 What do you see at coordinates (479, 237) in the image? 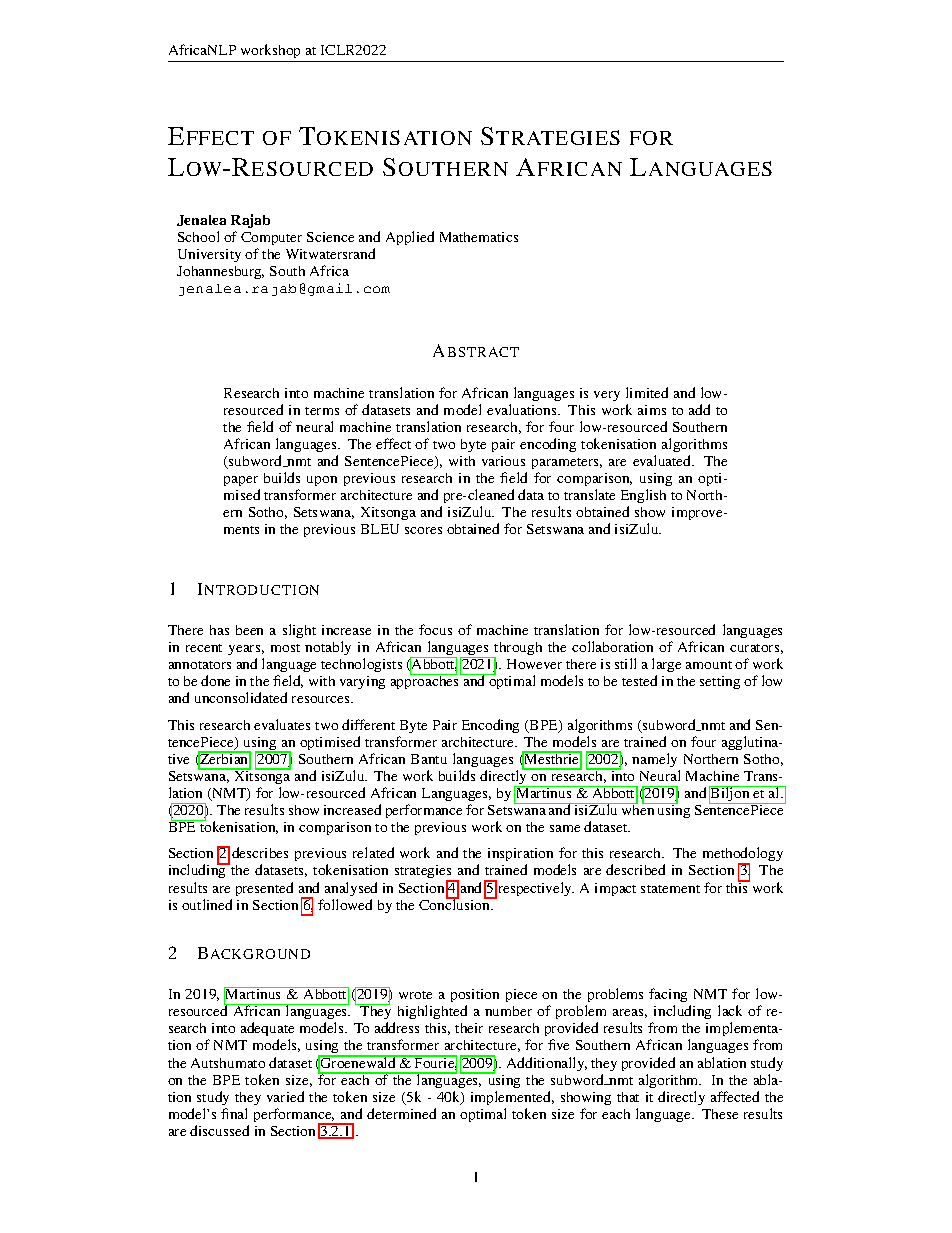
I see `Mathematics` at bounding box center [479, 237].
